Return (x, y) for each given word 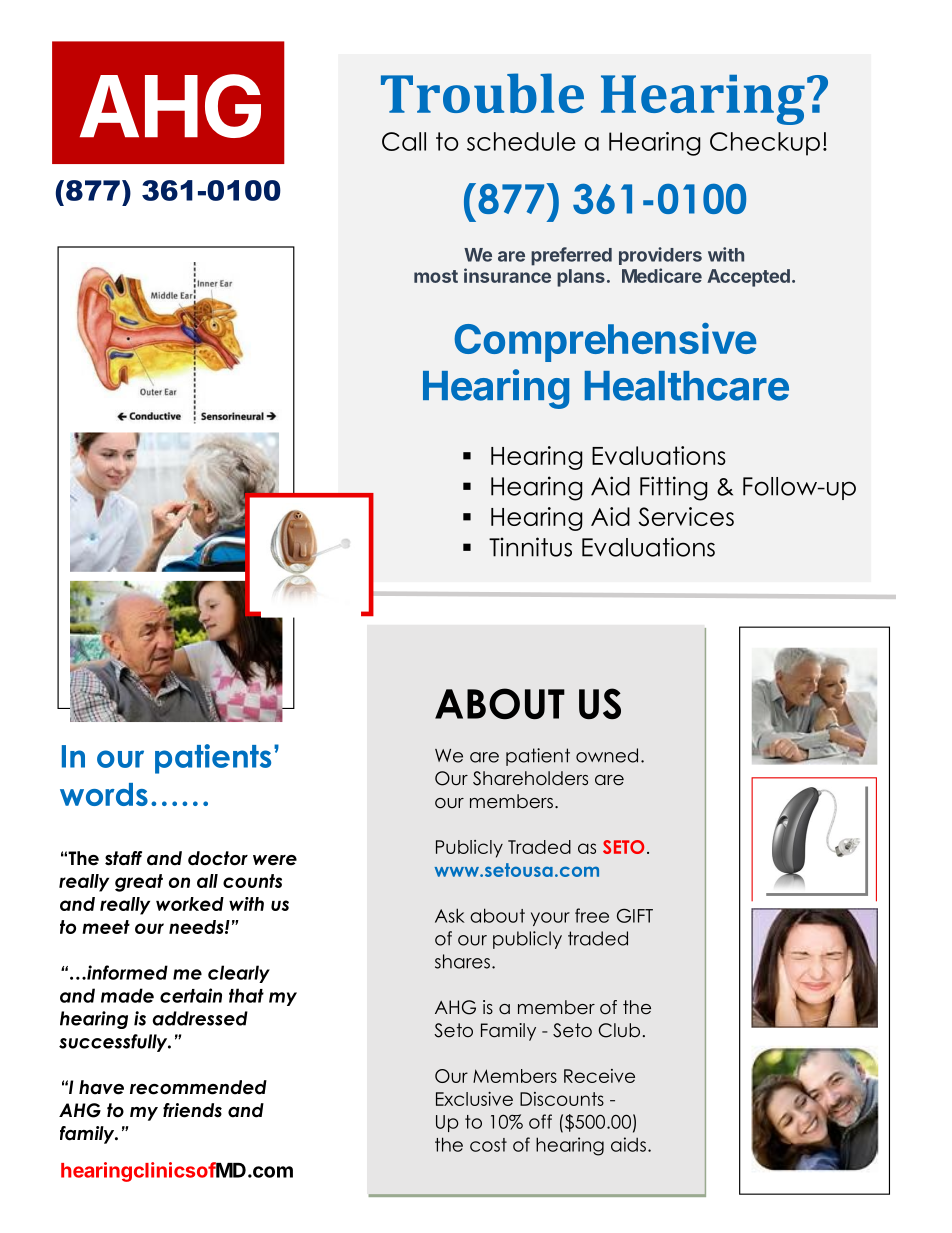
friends (192, 1110)
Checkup (765, 144)
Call (404, 141)
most (436, 276)
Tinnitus (530, 547)
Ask (450, 915)
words (104, 794)
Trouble (482, 93)
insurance (507, 275)
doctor (218, 858)
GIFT (635, 915)
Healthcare (687, 386)
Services (686, 516)
